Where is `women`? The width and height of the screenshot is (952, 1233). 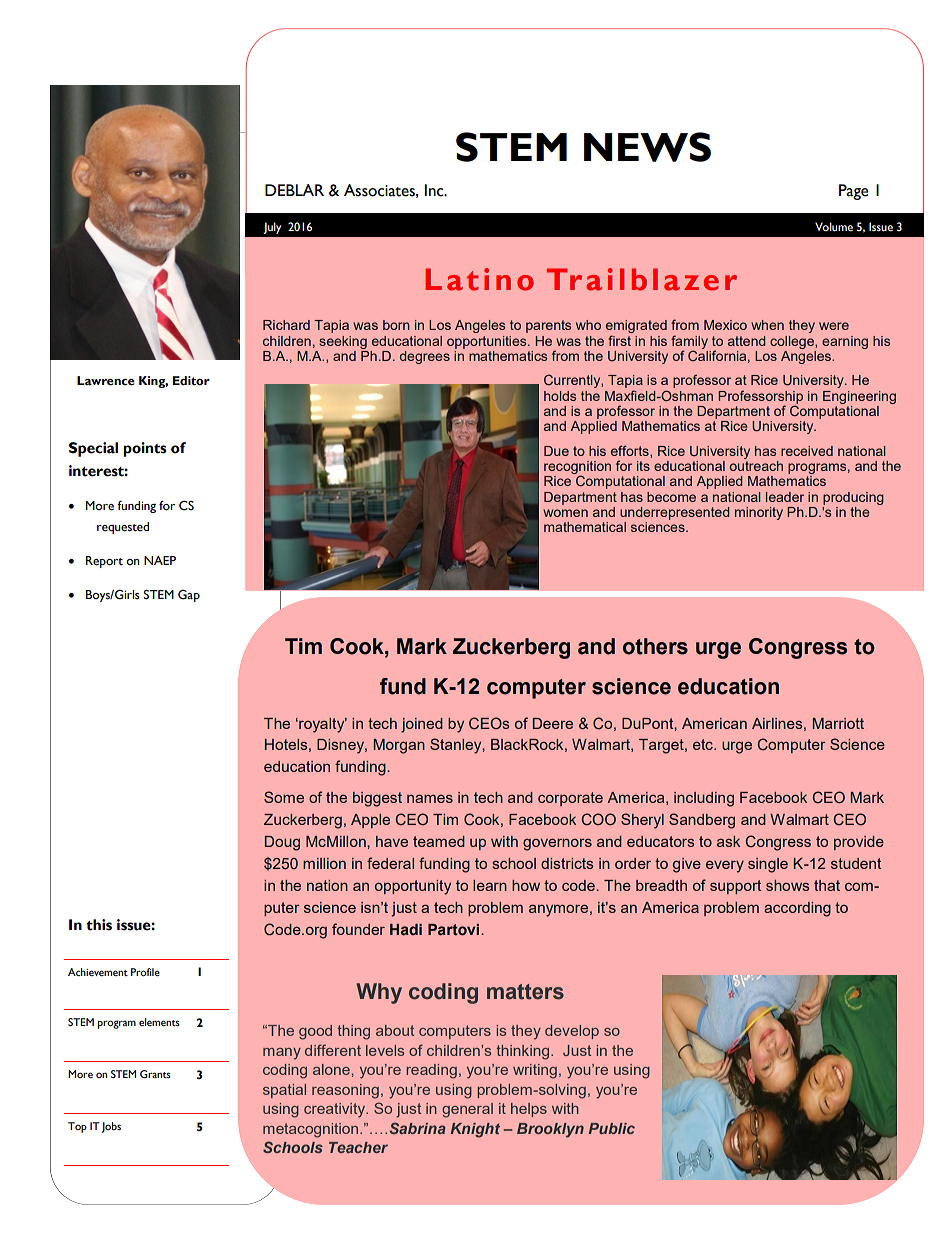 women is located at coordinates (565, 513).
